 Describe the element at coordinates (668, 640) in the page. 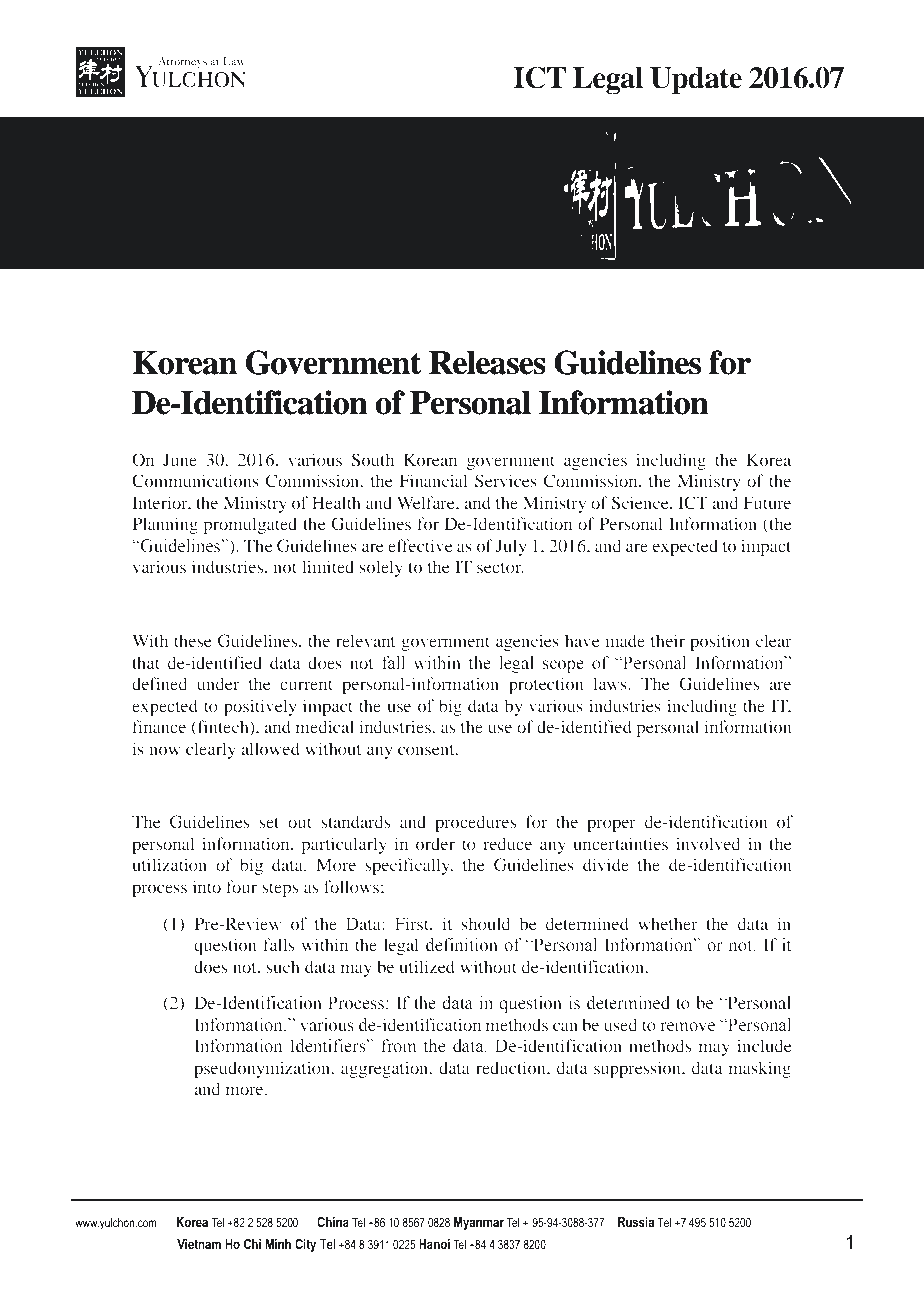

I see `their` at that location.
